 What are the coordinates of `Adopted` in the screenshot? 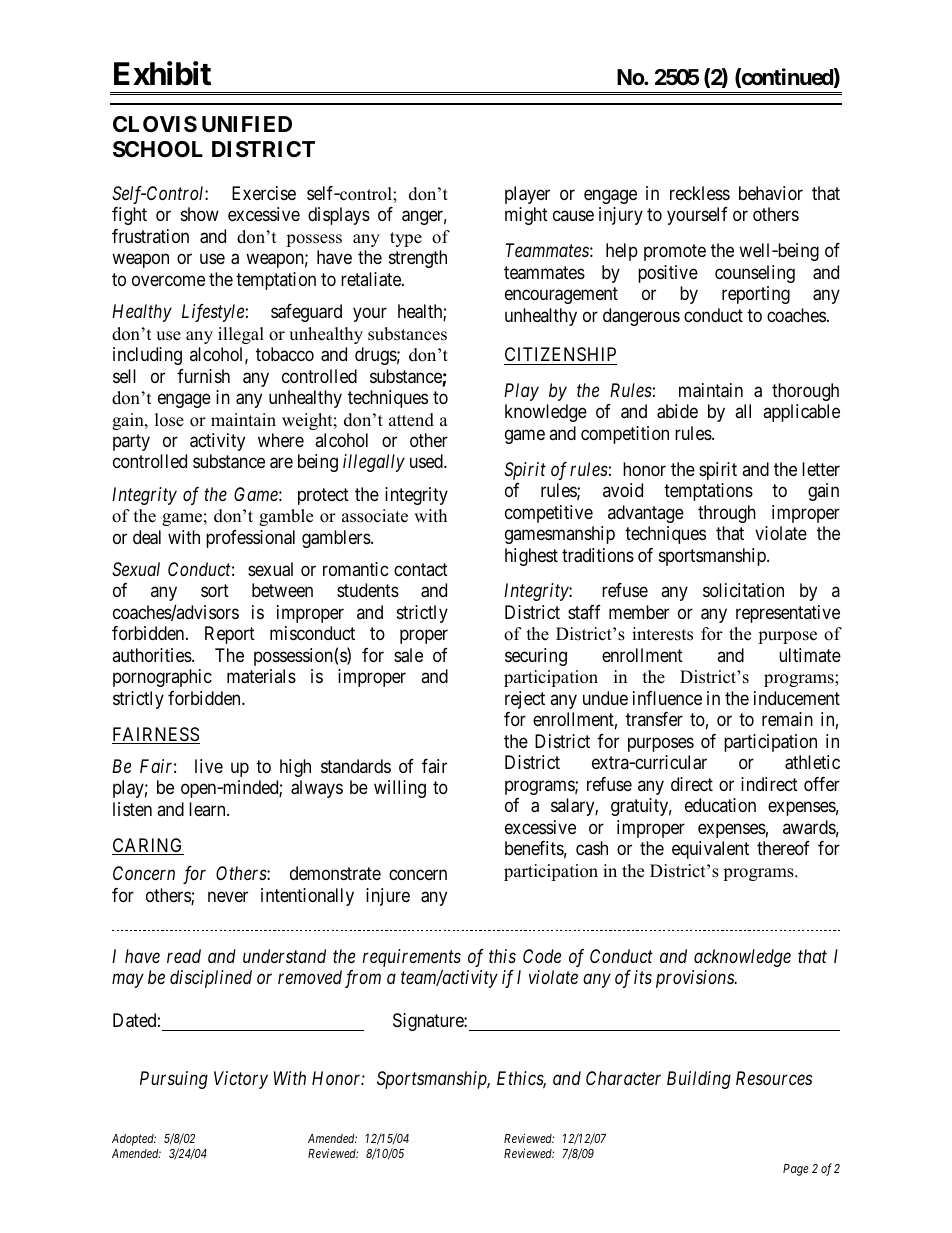 It's located at (134, 1140).
